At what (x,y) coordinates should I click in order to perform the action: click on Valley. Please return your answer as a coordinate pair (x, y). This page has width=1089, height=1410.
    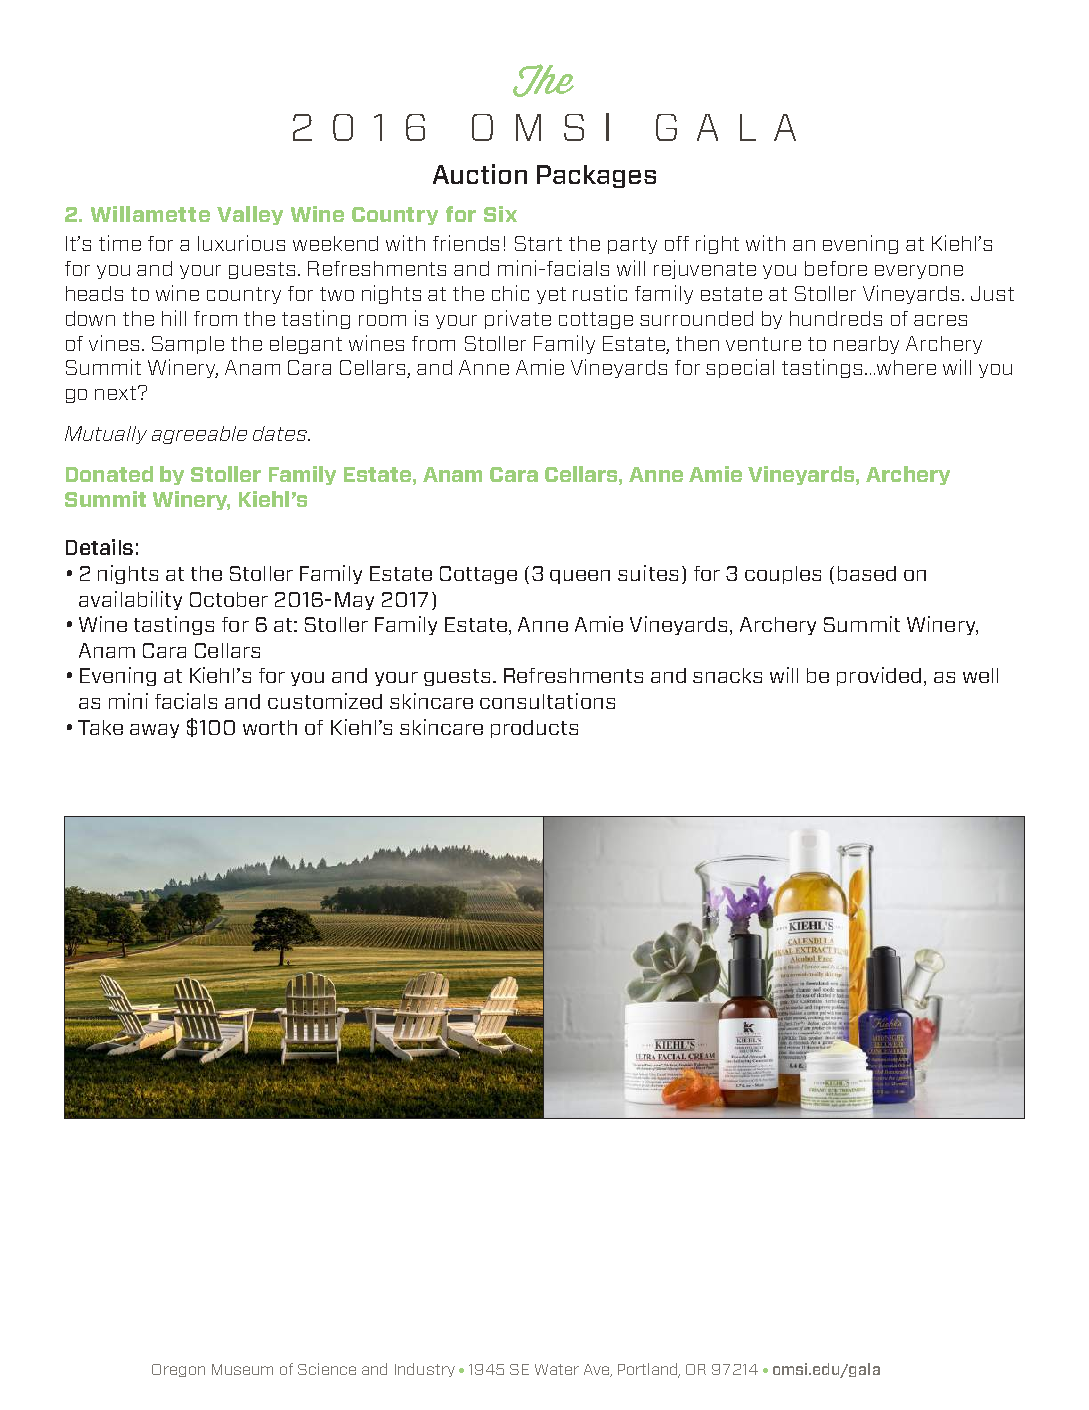
    Looking at the image, I should click on (250, 215).
